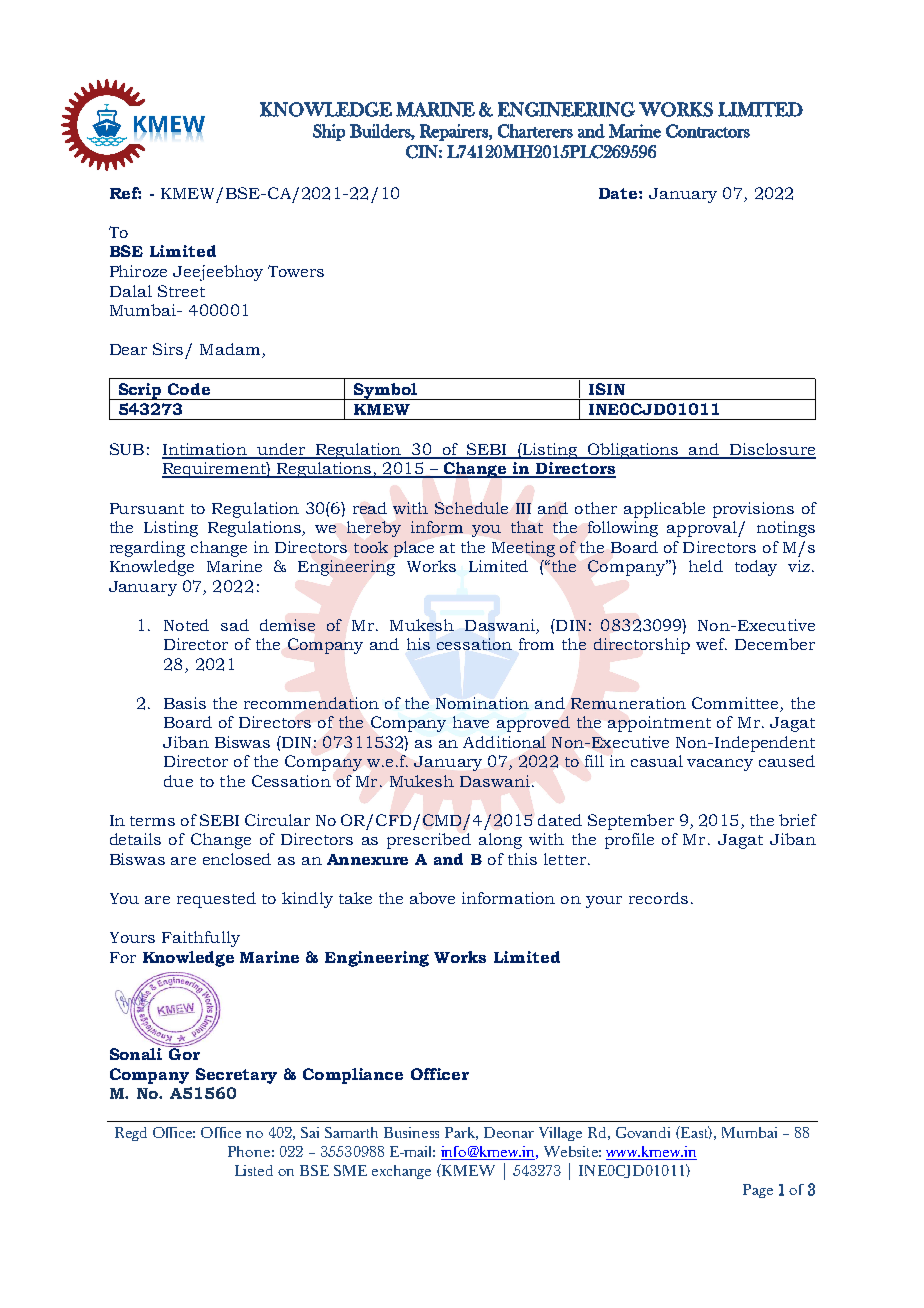 The image size is (924, 1308). I want to click on Schedule, so click(471, 508).
